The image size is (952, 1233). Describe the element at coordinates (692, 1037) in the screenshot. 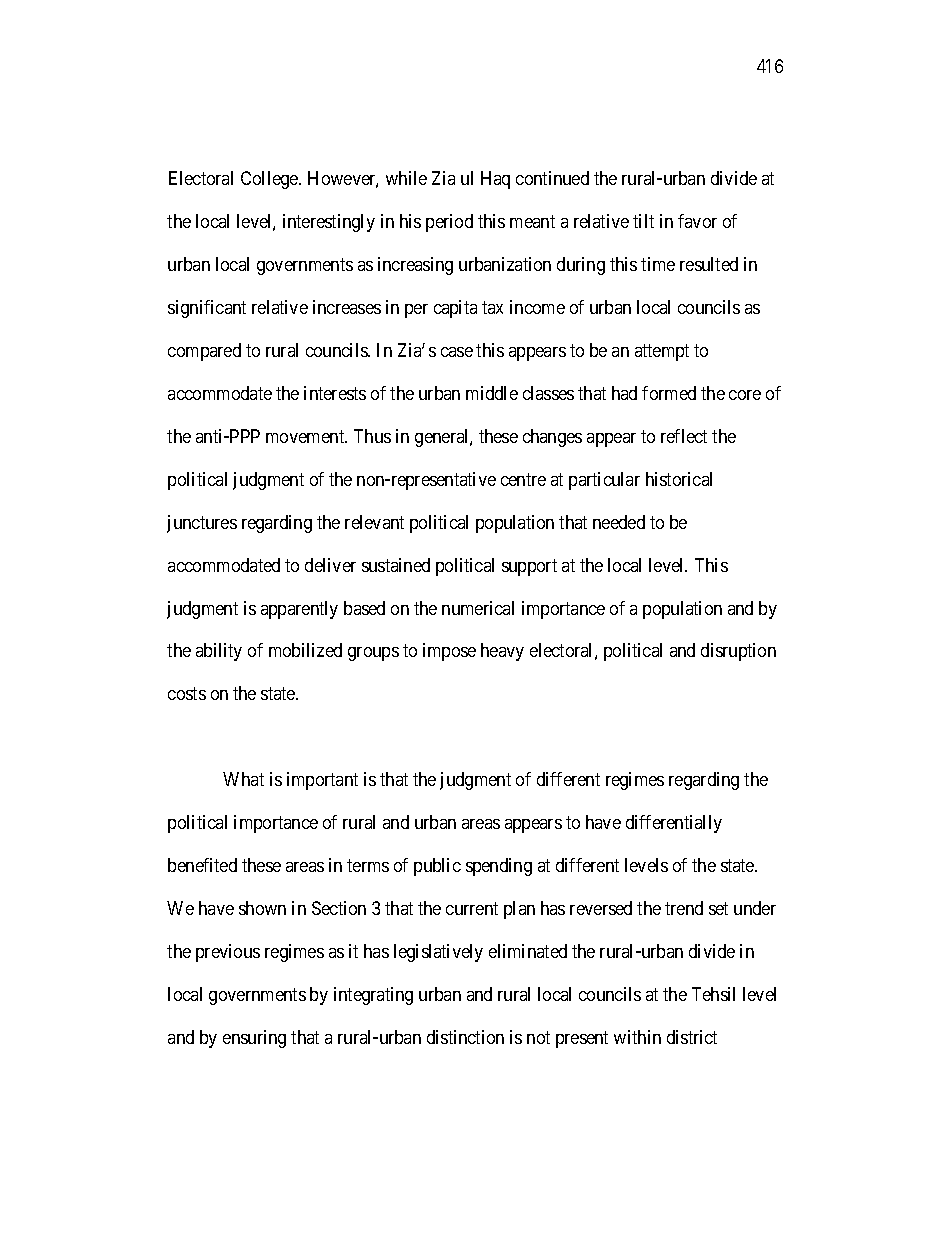

I see `district` at that location.
